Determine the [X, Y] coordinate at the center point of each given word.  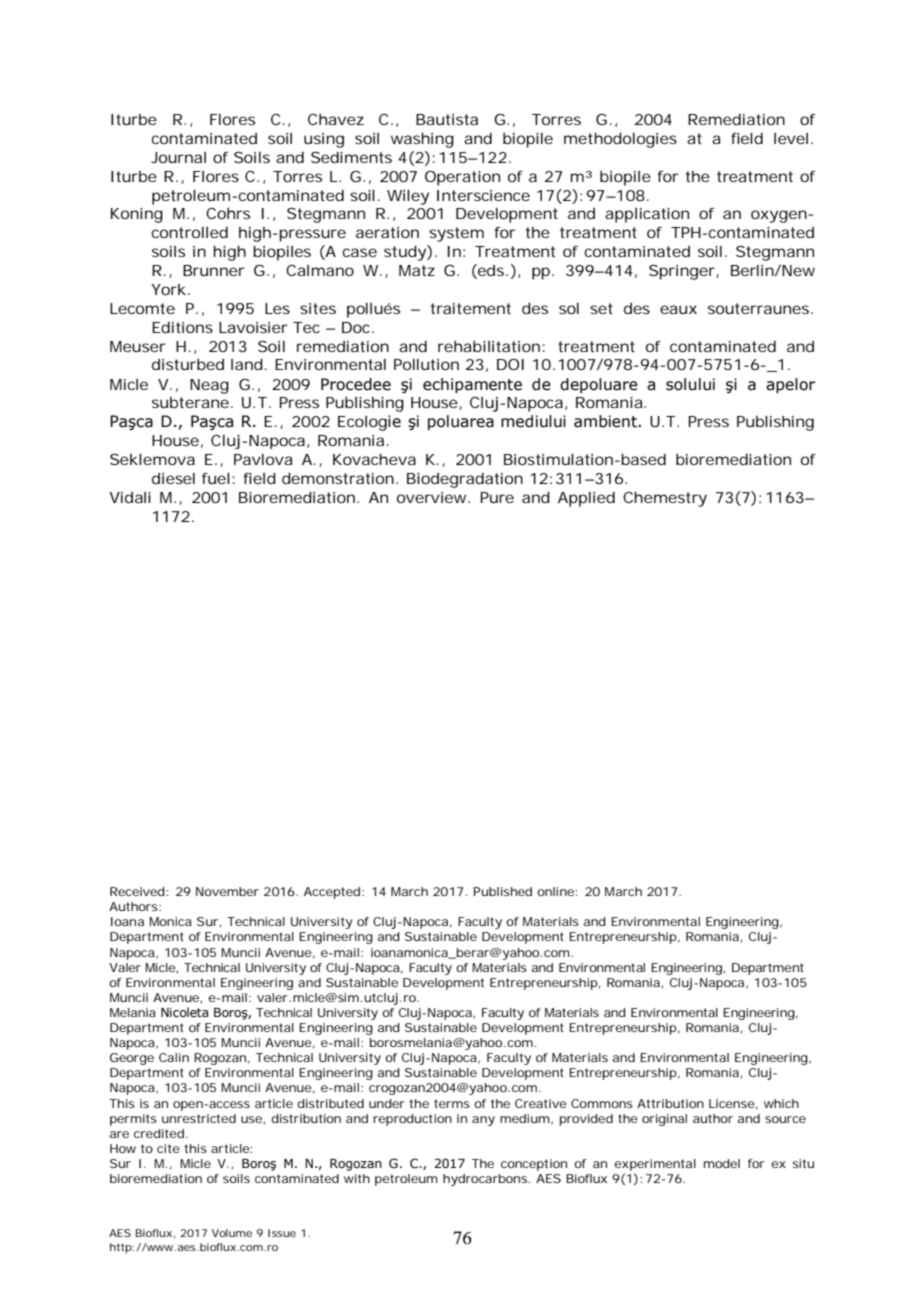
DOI [510, 364]
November [227, 891]
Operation [462, 178]
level [791, 138]
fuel [216, 478]
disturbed [188, 364]
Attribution [670, 1103]
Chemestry [665, 499]
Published [503, 891]
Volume [232, 1233]
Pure [497, 497]
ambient [606, 421]
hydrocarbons [486, 1180]
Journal [178, 157]
